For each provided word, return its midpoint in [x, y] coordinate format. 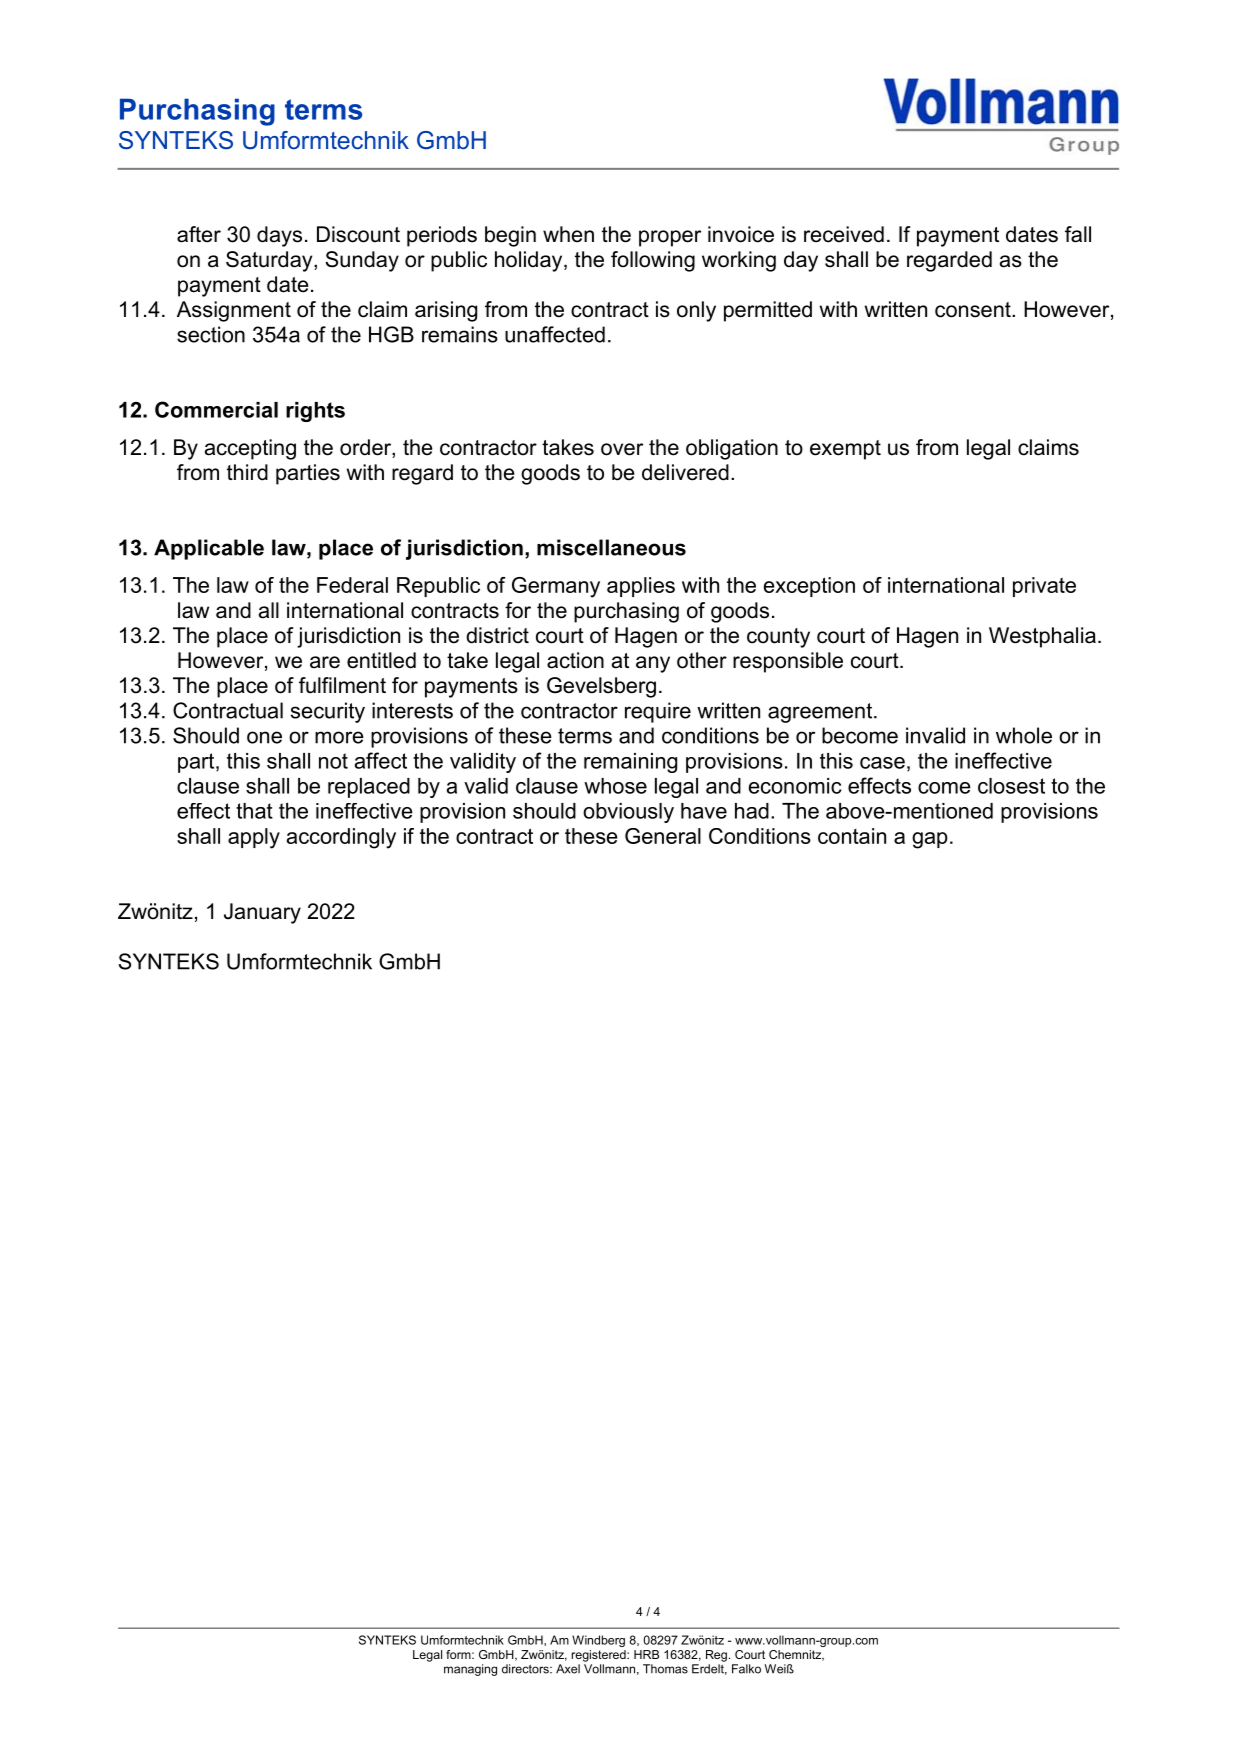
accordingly [341, 838]
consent [974, 310]
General [663, 836]
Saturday [270, 261]
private [1044, 587]
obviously [628, 813]
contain [852, 836]
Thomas [665, 1669]
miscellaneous [611, 547]
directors [526, 1669]
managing [470, 1670]
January [262, 913]
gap [930, 840]
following [653, 261]
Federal [352, 585]
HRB [646, 1654]
